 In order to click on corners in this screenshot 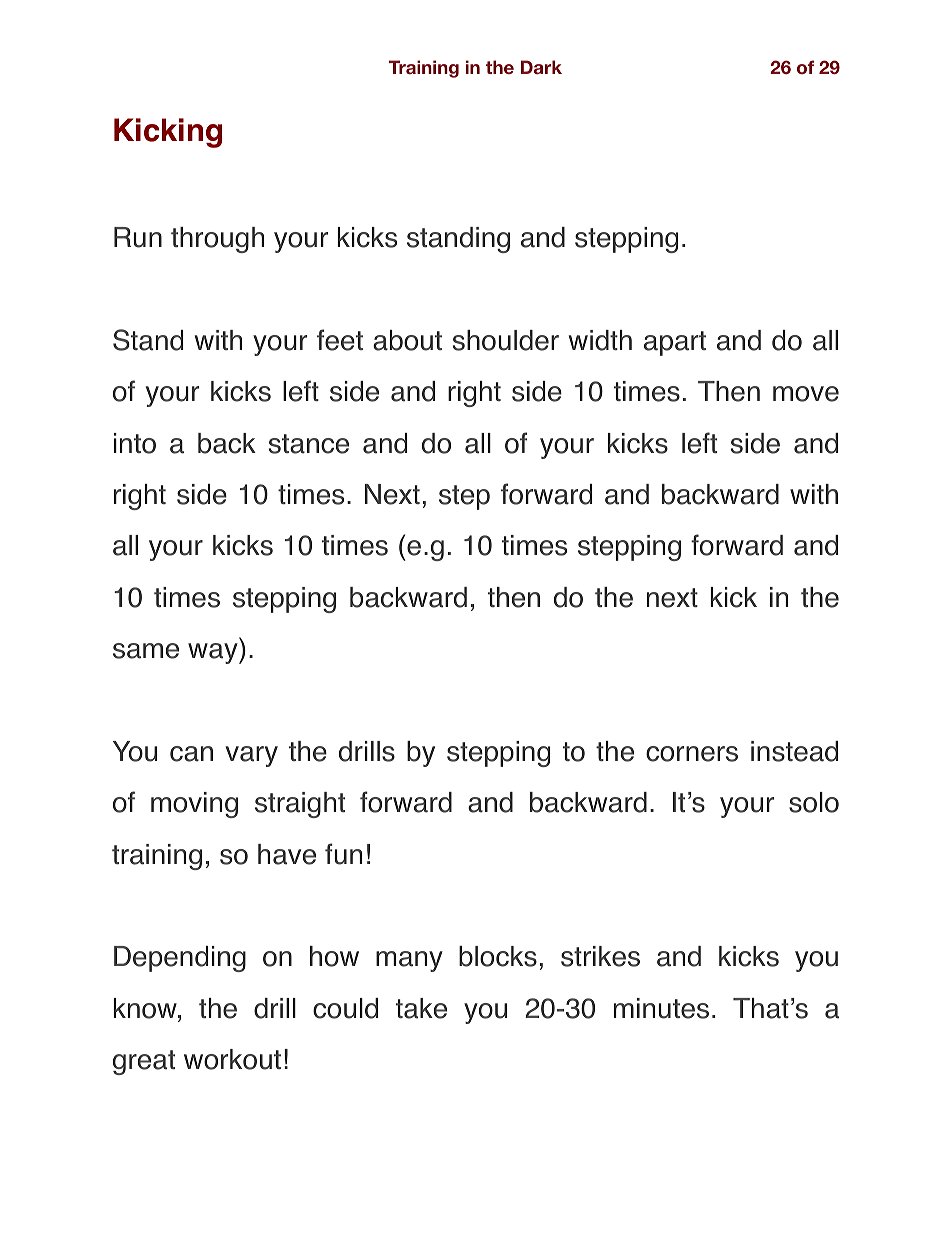, I will do `click(692, 754)`.
